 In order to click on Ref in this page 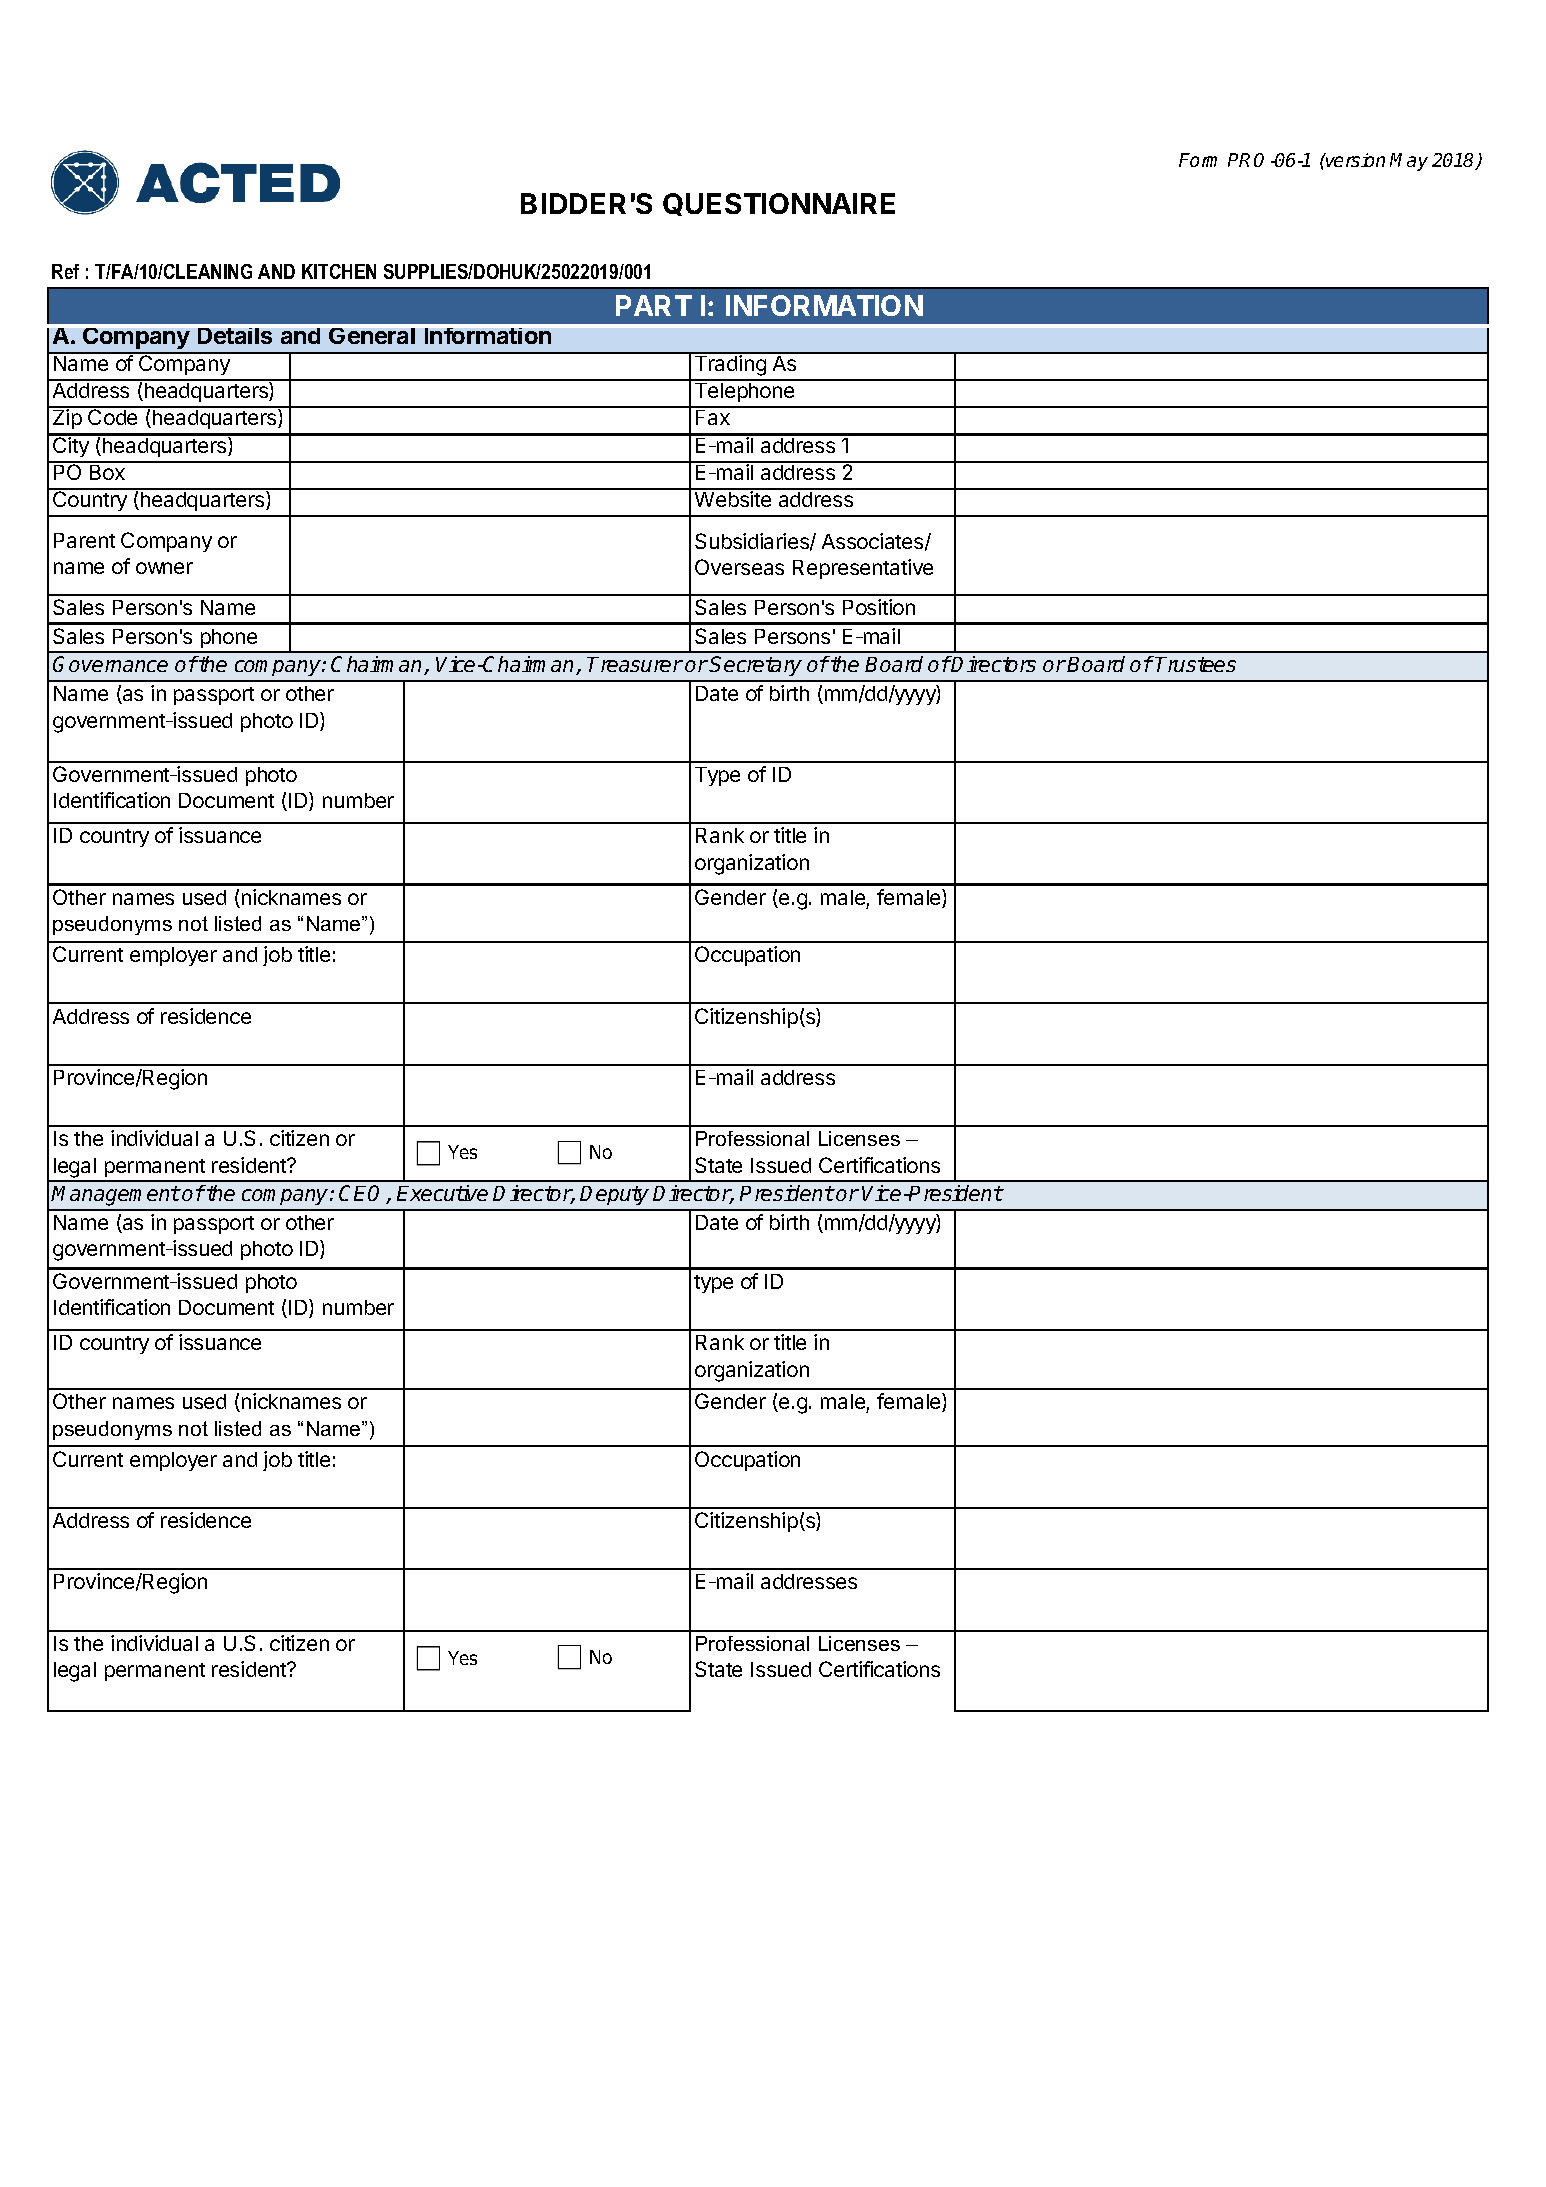, I will do `click(65, 271)`.
